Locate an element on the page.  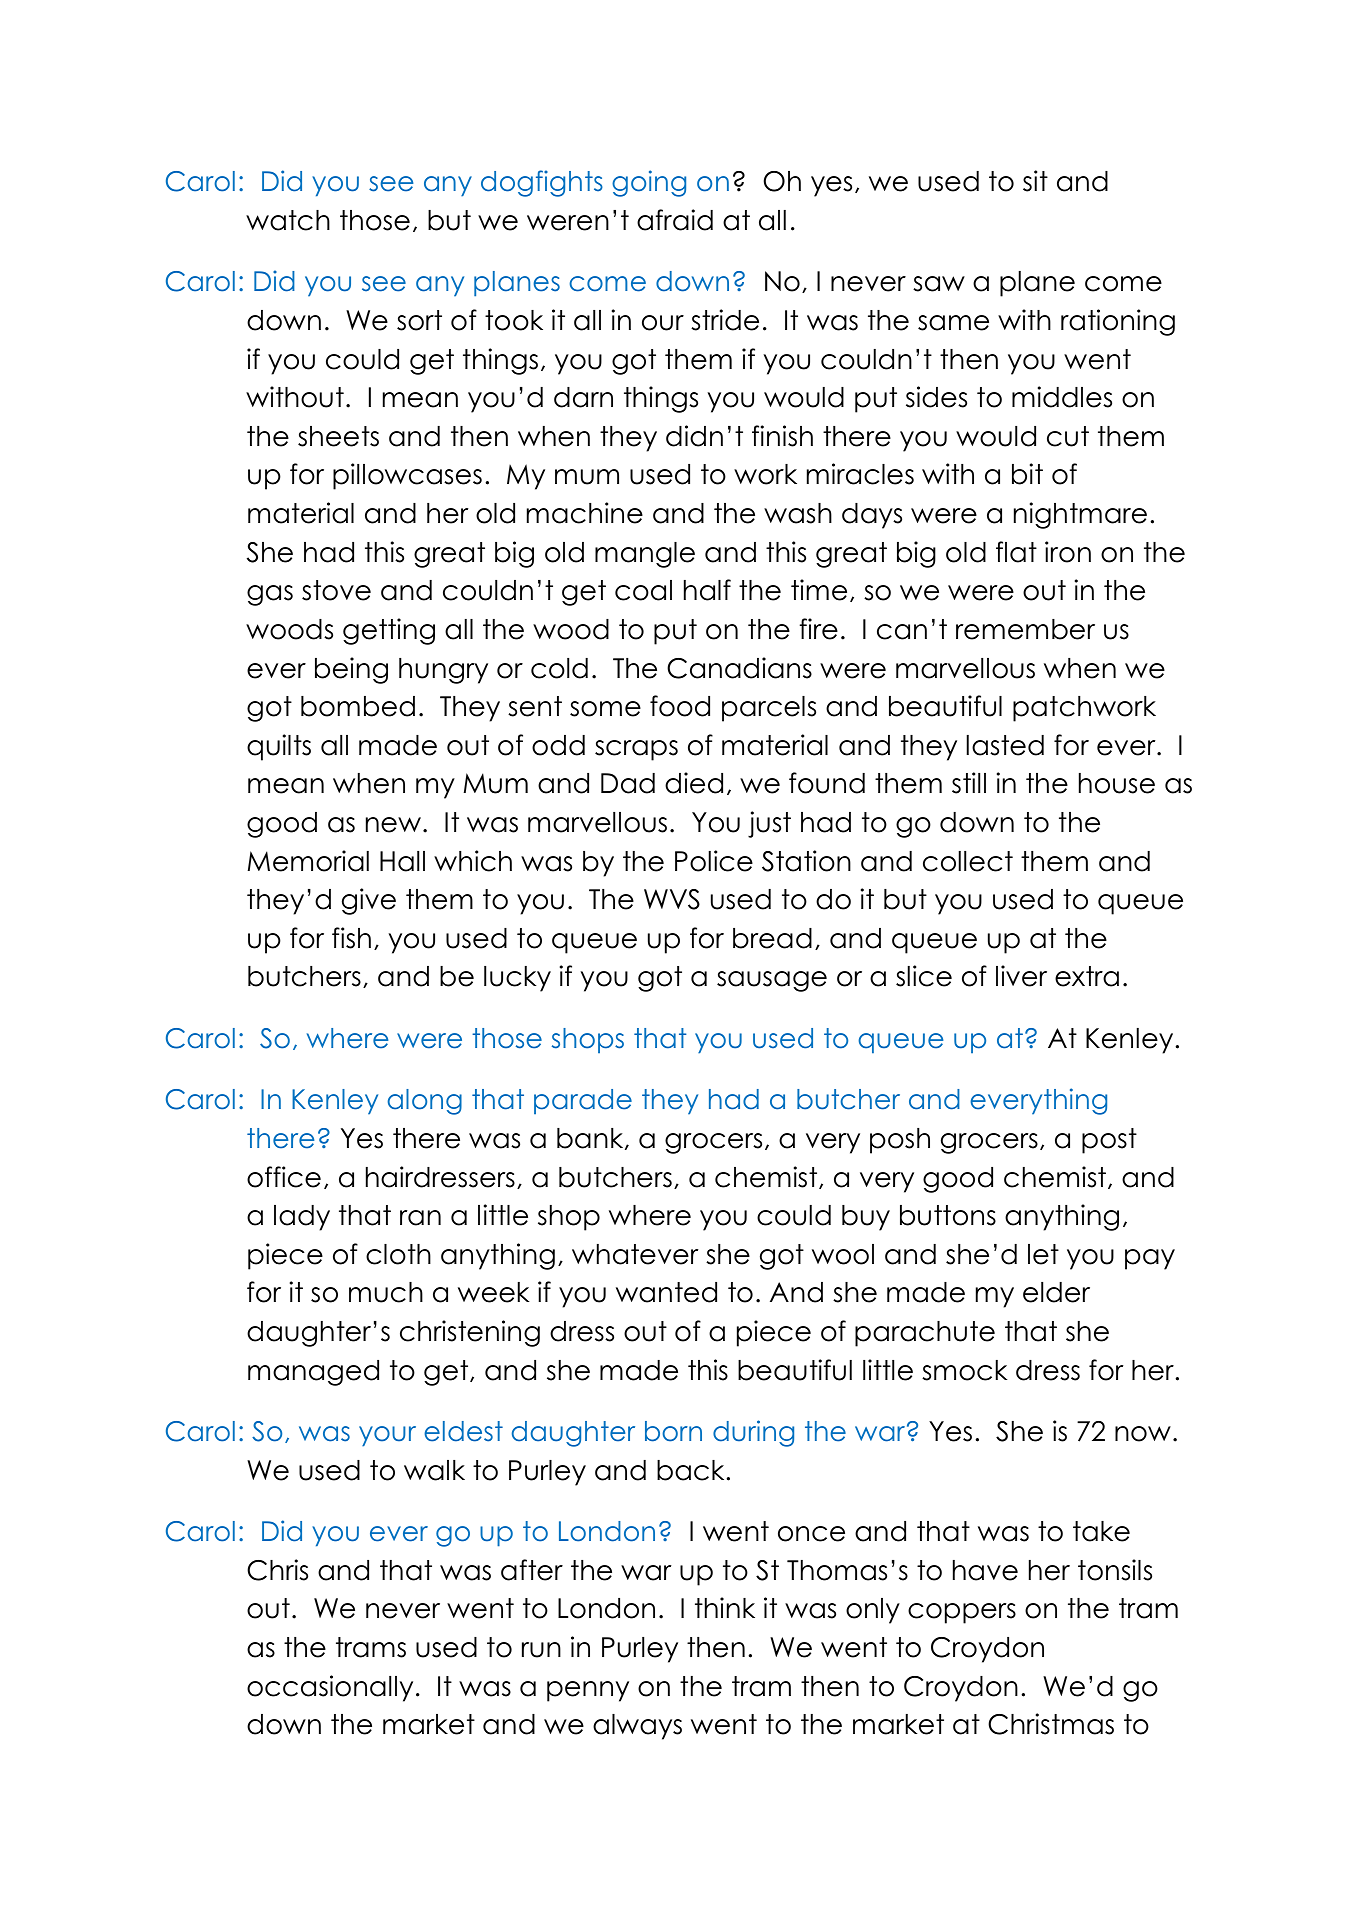
occasionally is located at coordinates (330, 1688).
